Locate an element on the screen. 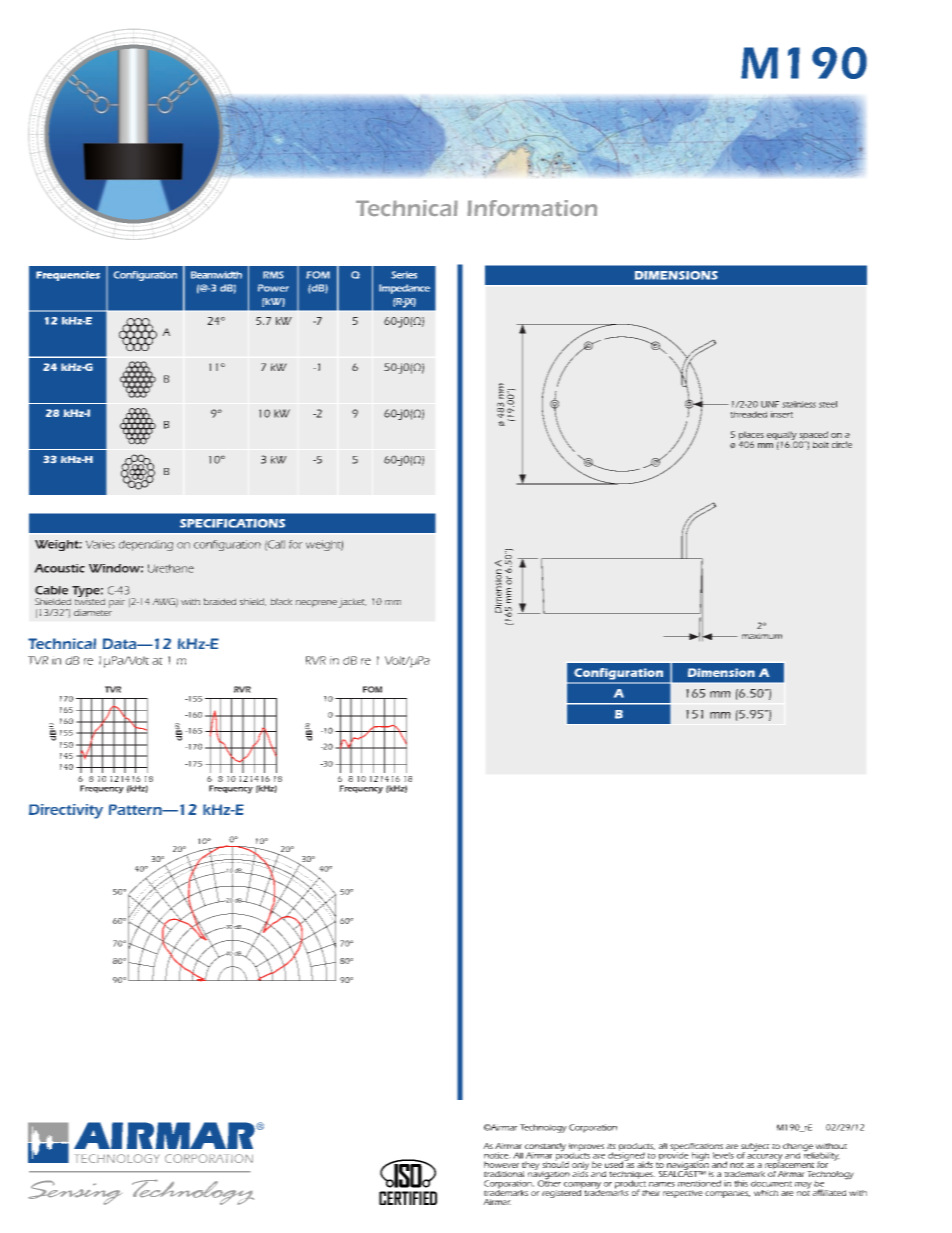 The height and width of the screenshot is (1233, 952). diameter is located at coordinates (93, 611).
